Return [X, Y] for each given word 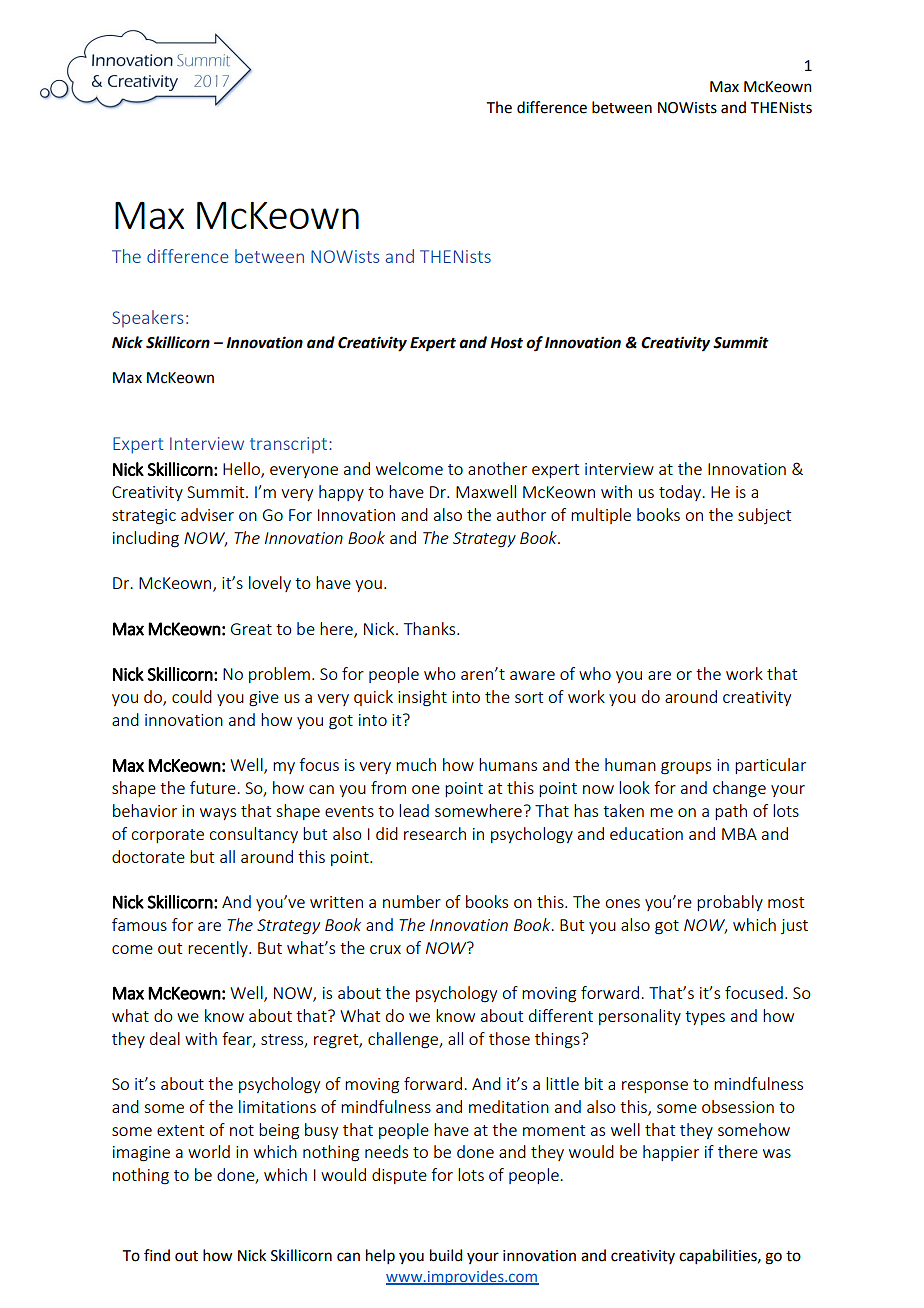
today [681, 493]
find [157, 1255]
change [739, 789]
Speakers [148, 318]
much [416, 764]
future [214, 787]
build [446, 1255]
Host [506, 343]
